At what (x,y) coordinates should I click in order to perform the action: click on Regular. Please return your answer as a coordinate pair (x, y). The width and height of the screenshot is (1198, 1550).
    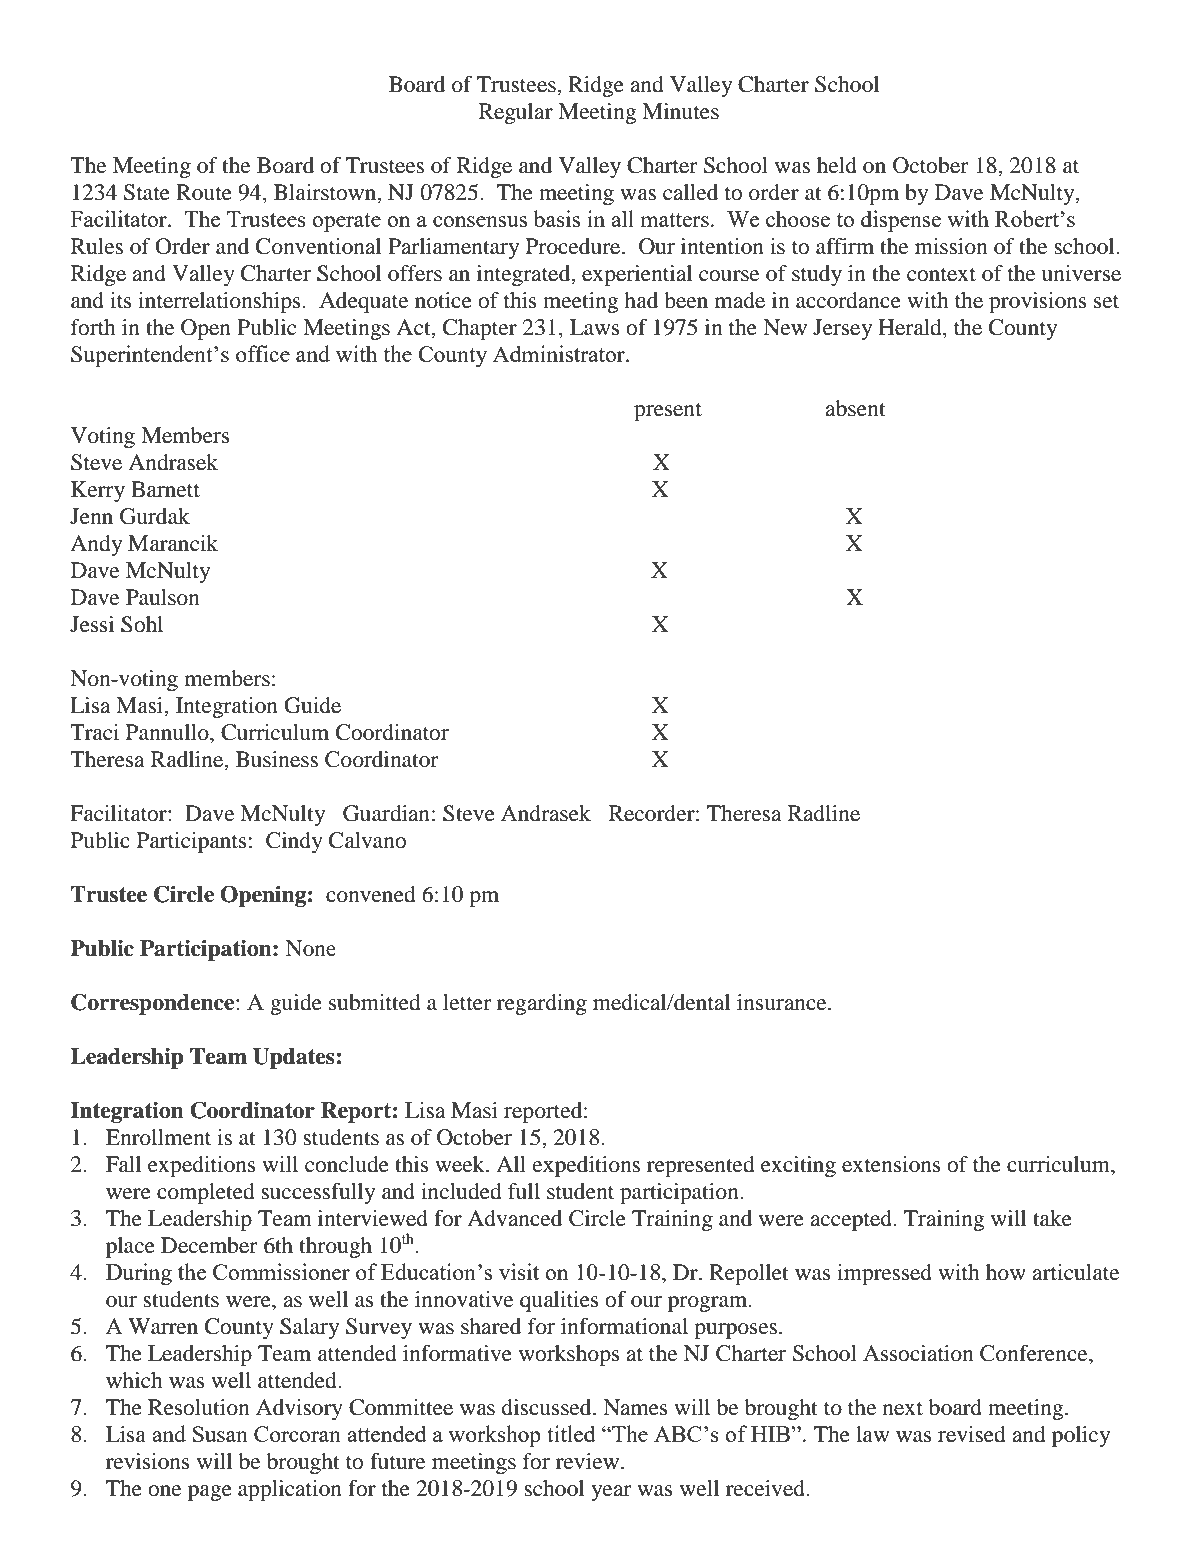
    Looking at the image, I should click on (516, 113).
